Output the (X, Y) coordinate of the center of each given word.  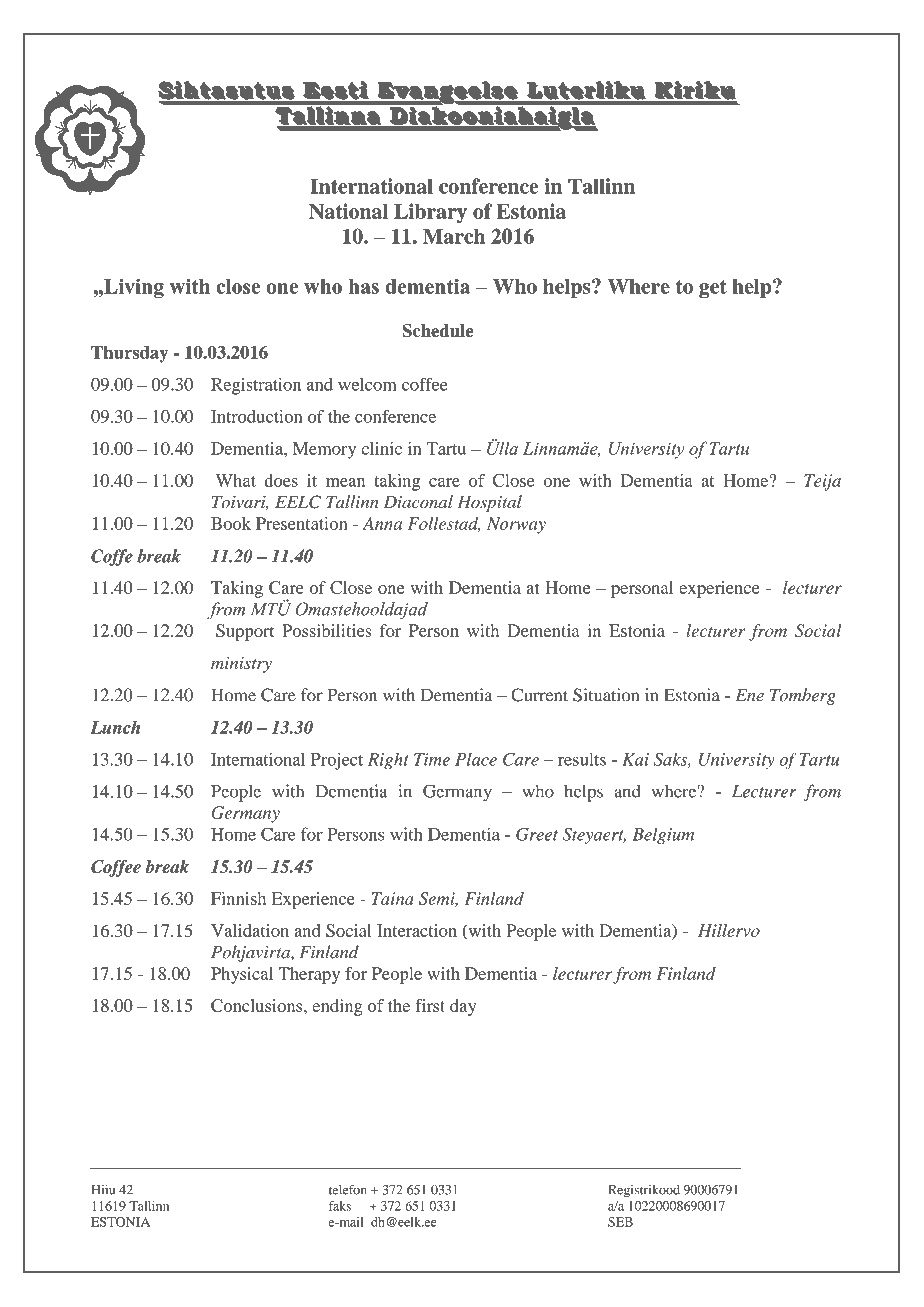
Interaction (417, 930)
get (713, 289)
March (454, 236)
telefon (348, 1189)
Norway (516, 525)
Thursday (129, 354)
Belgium (663, 835)
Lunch (115, 727)
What (236, 480)
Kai (635, 759)
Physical (242, 975)
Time (432, 759)
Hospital (489, 503)
